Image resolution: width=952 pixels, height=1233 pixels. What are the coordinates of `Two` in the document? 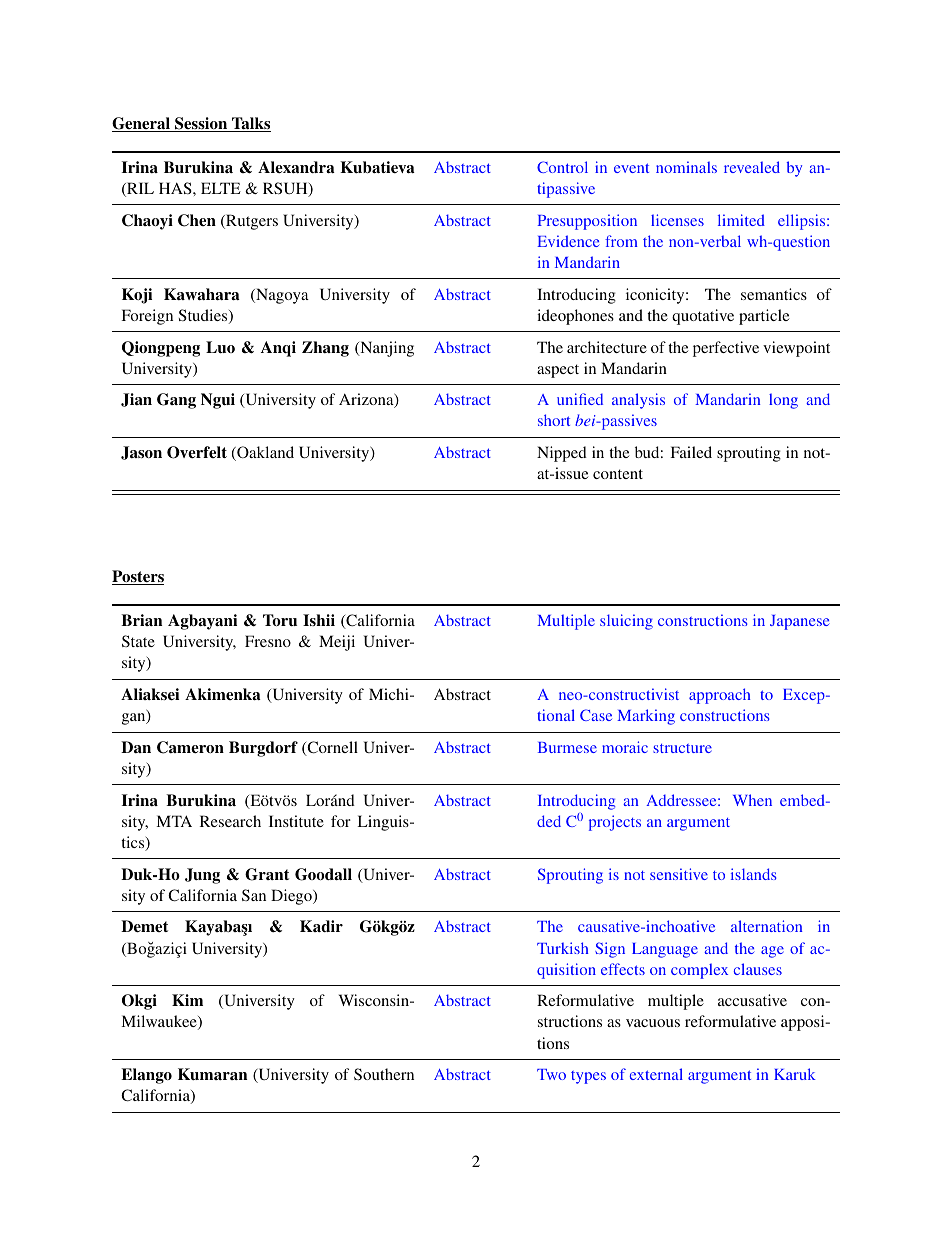 It's located at (551, 1074).
